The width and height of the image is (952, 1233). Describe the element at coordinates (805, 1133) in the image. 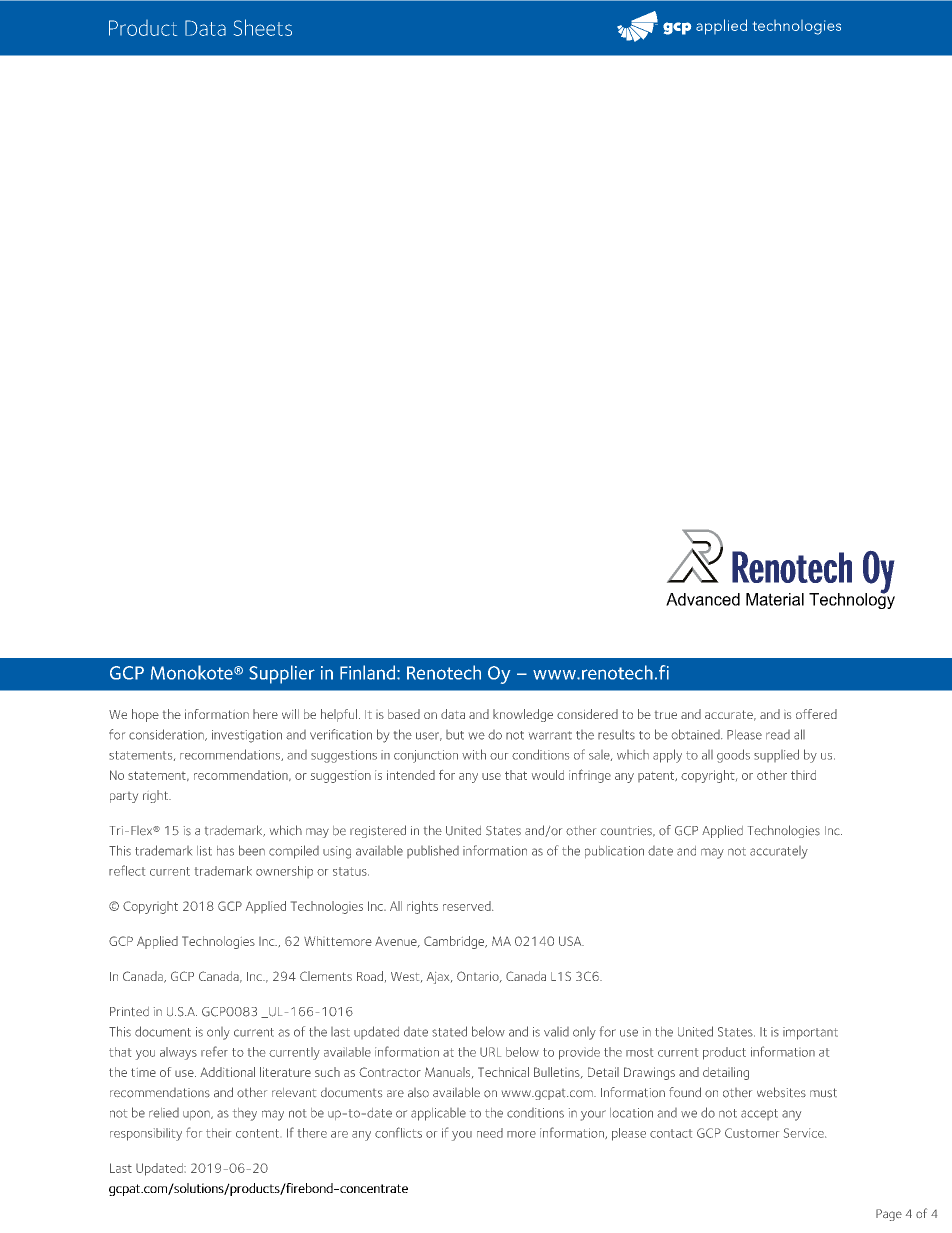

I see `Service` at that location.
